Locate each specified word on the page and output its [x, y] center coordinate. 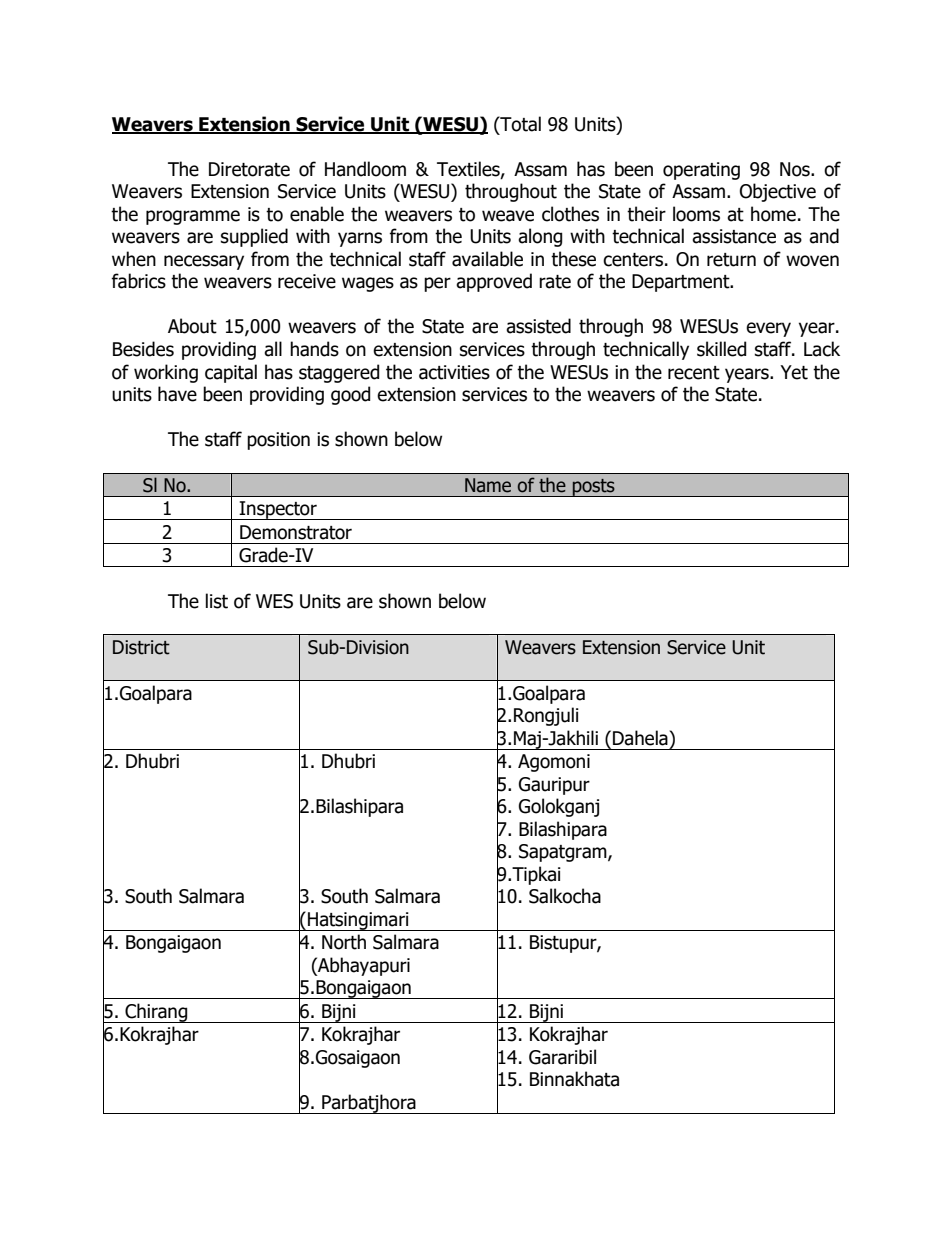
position [278, 441]
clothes [570, 214]
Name [488, 485]
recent [694, 373]
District [141, 647]
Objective [778, 192]
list [217, 601]
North [344, 942]
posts [594, 487]
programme [193, 217]
